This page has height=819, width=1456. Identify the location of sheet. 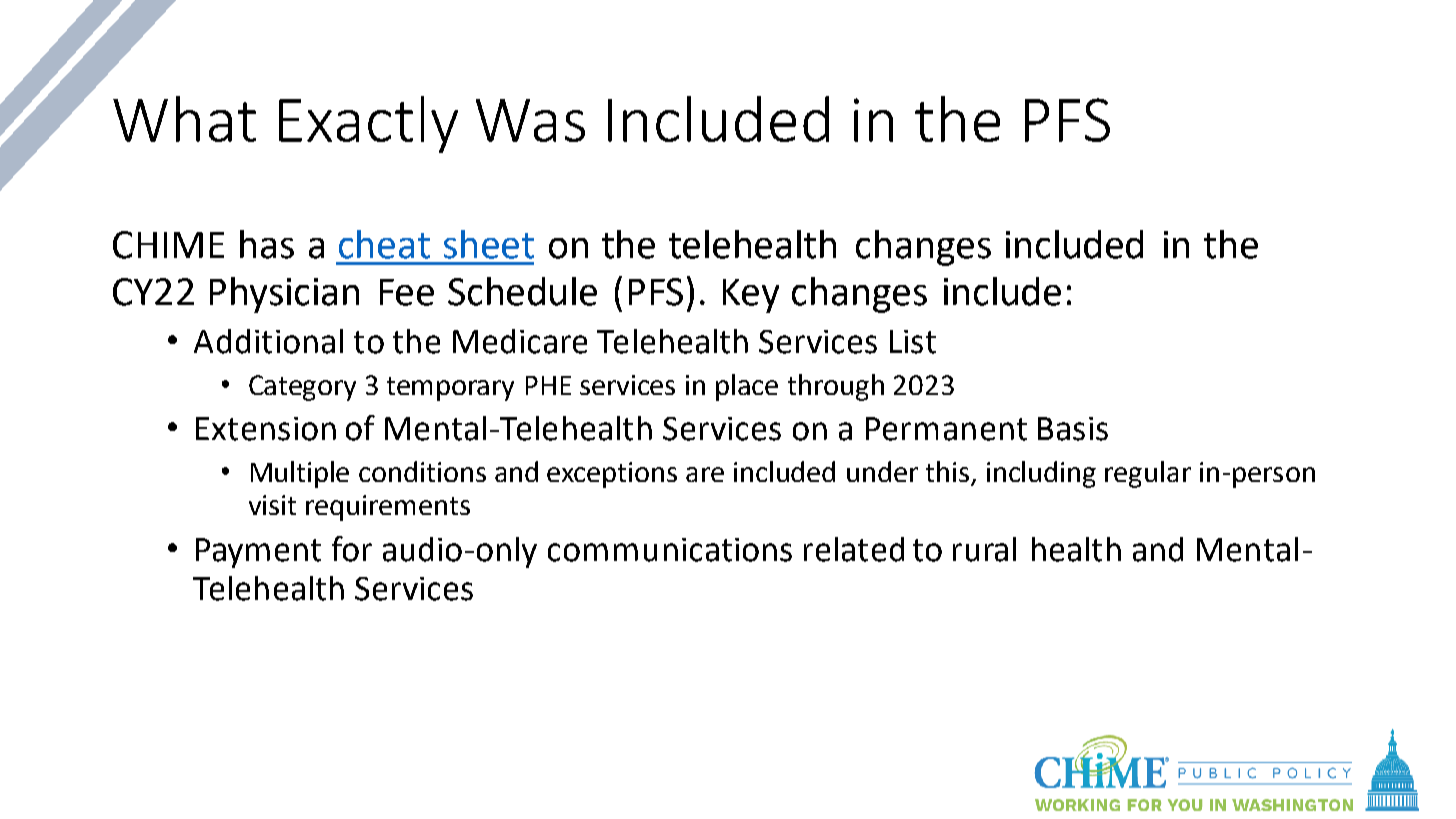
(489, 244).
